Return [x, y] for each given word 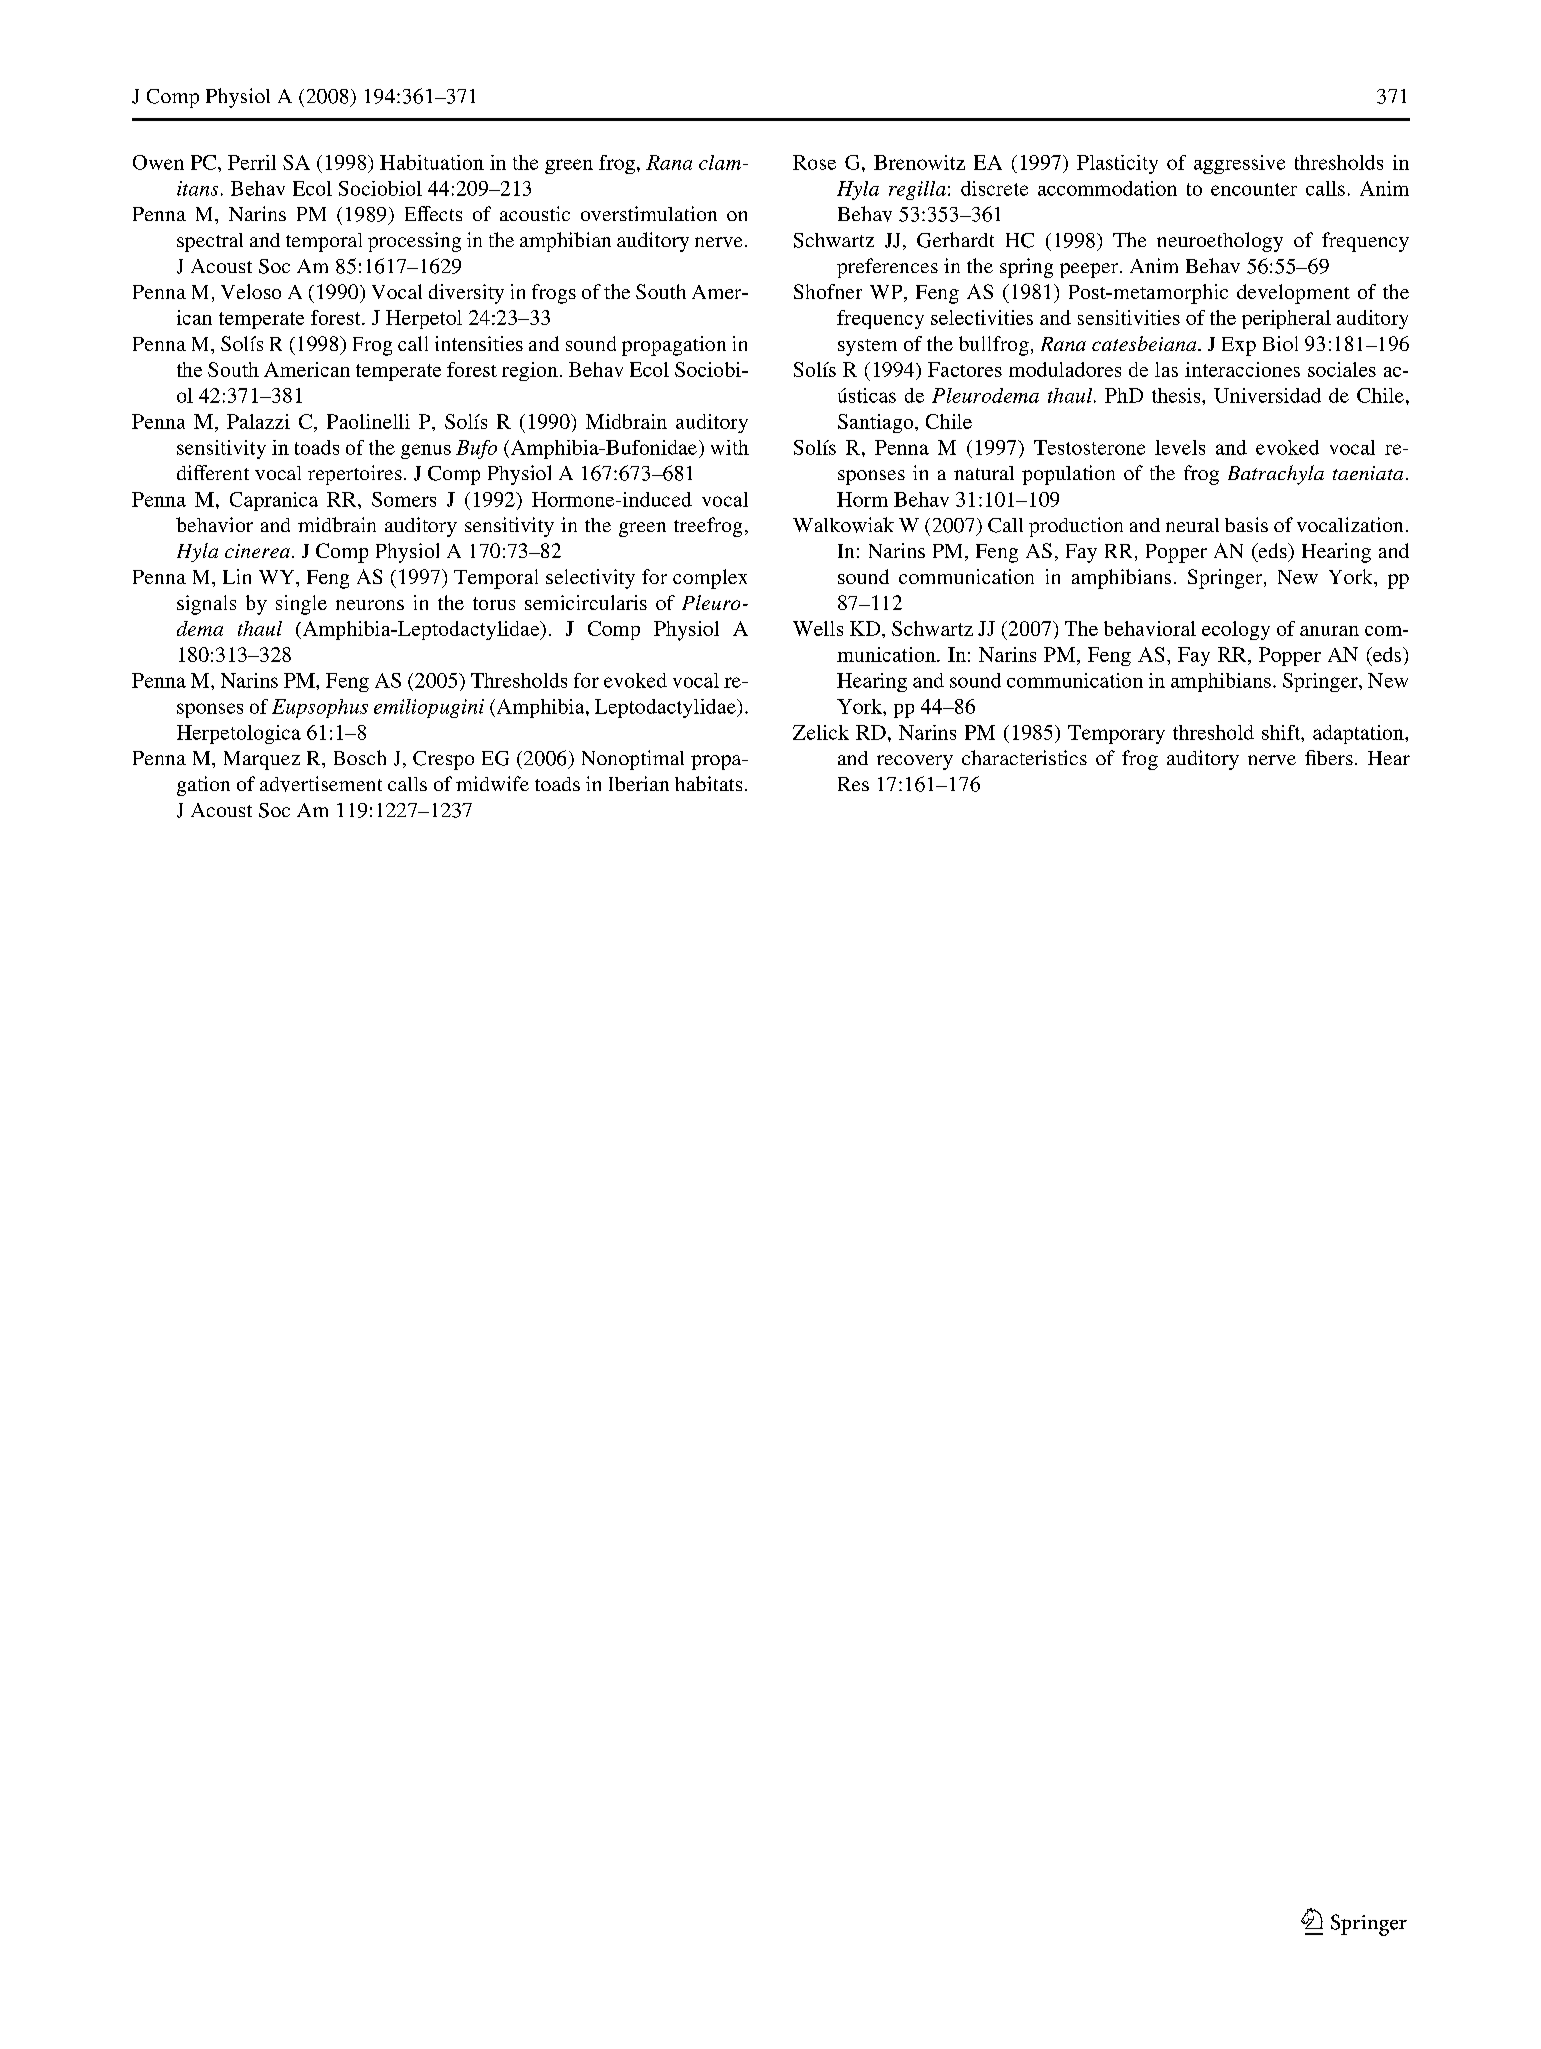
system [867, 347]
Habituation [432, 162]
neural [1192, 525]
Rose [814, 162]
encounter [1254, 189]
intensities [479, 343]
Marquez [262, 760]
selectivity [590, 579]
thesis [1177, 395]
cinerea [257, 551]
